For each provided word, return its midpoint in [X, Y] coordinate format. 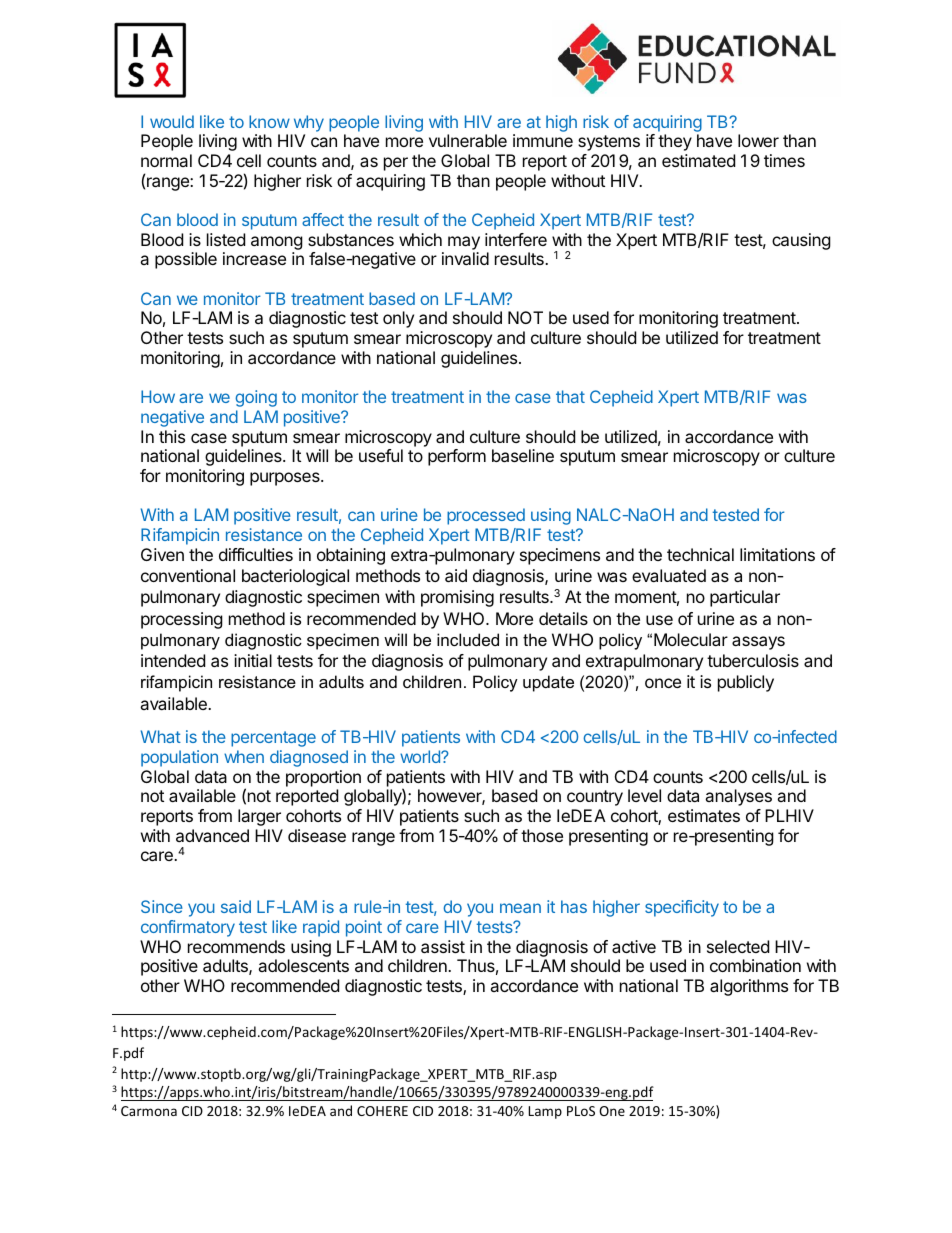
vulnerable [468, 140]
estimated [698, 160]
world [421, 756]
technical [700, 554]
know [269, 121]
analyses [738, 797]
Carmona [149, 1111]
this [172, 436]
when [244, 756]
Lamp [545, 1112]
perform [457, 457]
